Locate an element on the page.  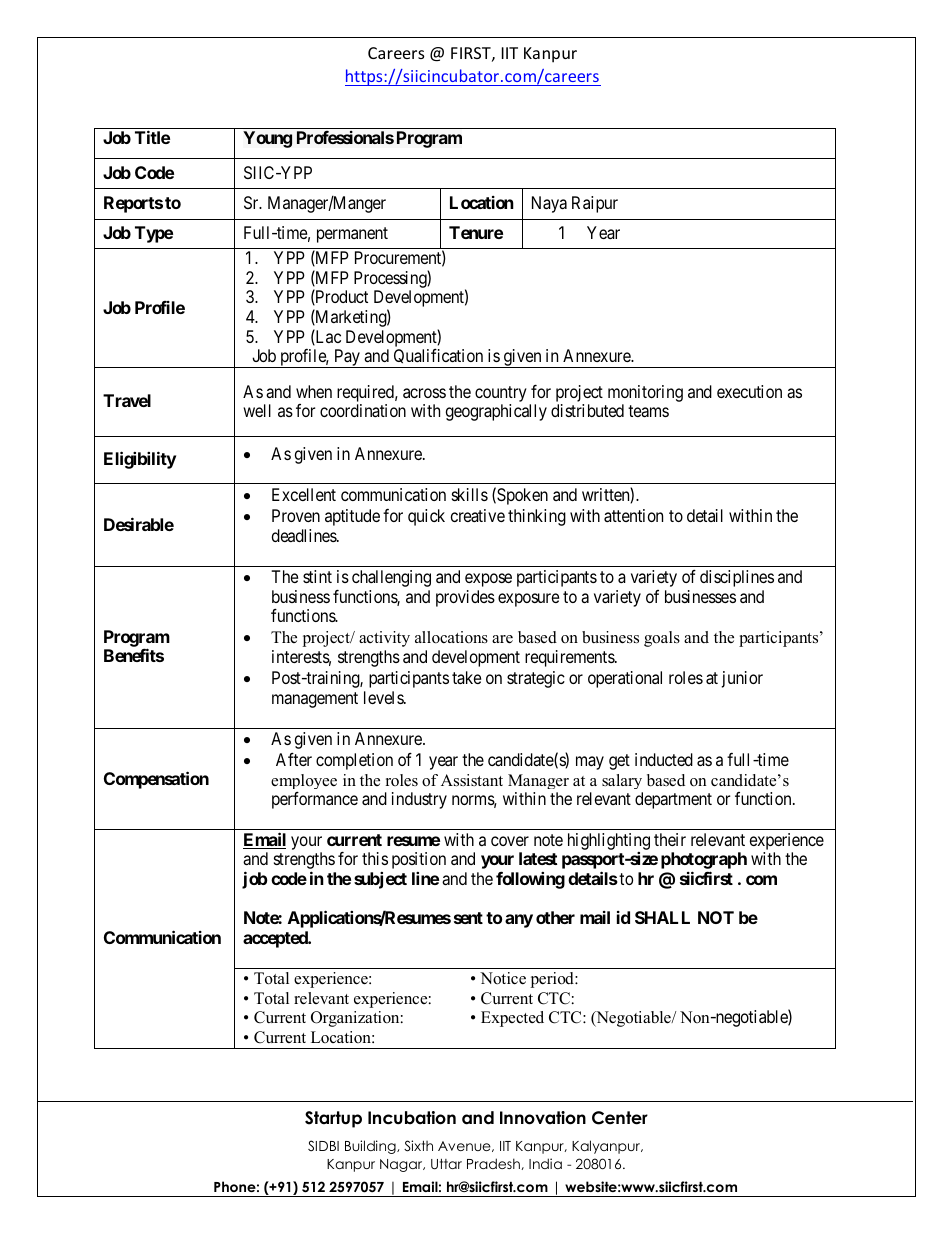
position is located at coordinates (419, 860).
